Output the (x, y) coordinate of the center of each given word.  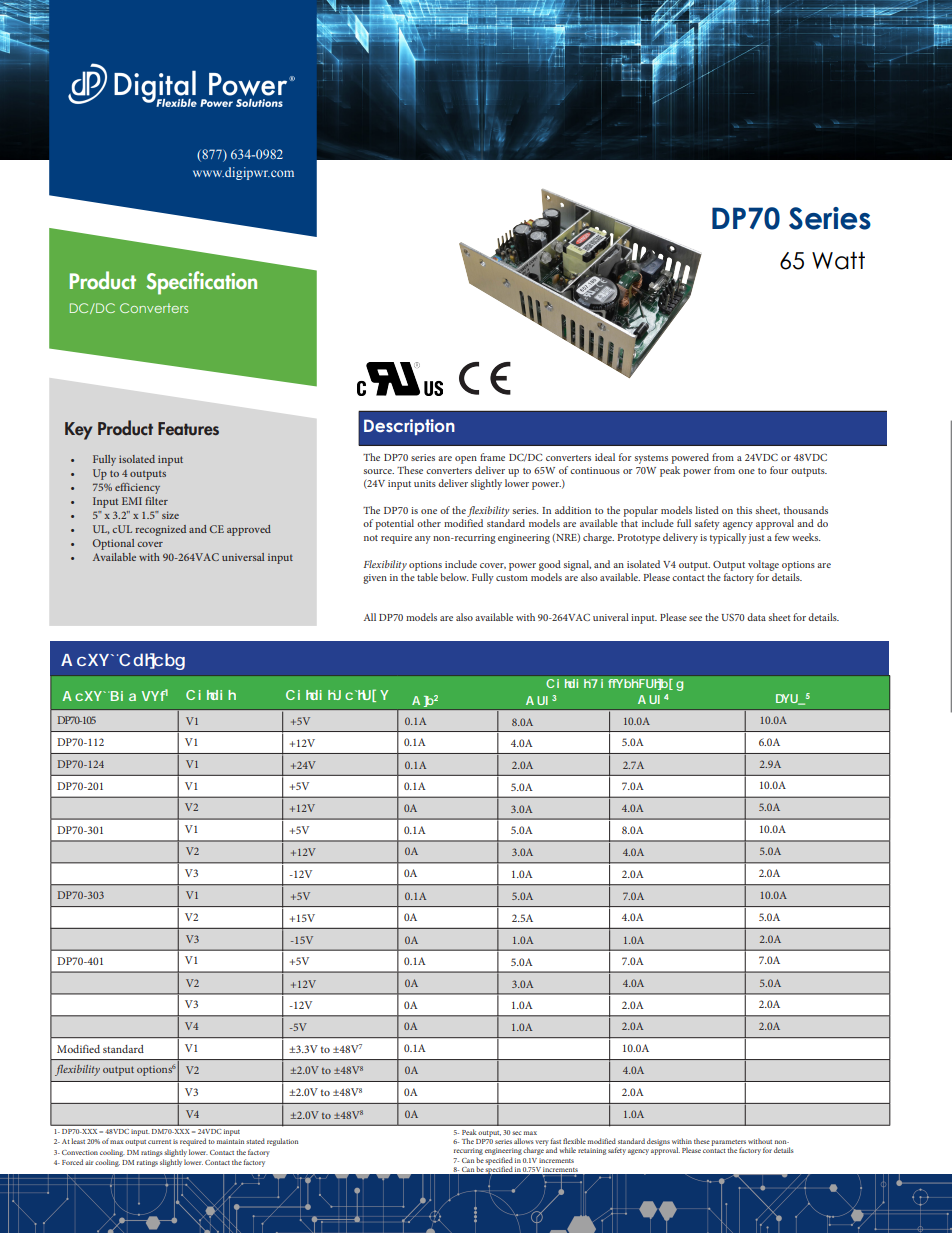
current (159, 1142)
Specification (201, 283)
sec (516, 1133)
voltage (763, 565)
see (695, 618)
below (454, 577)
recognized (160, 530)
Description (409, 427)
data (756, 617)
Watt (838, 261)
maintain (230, 1141)
